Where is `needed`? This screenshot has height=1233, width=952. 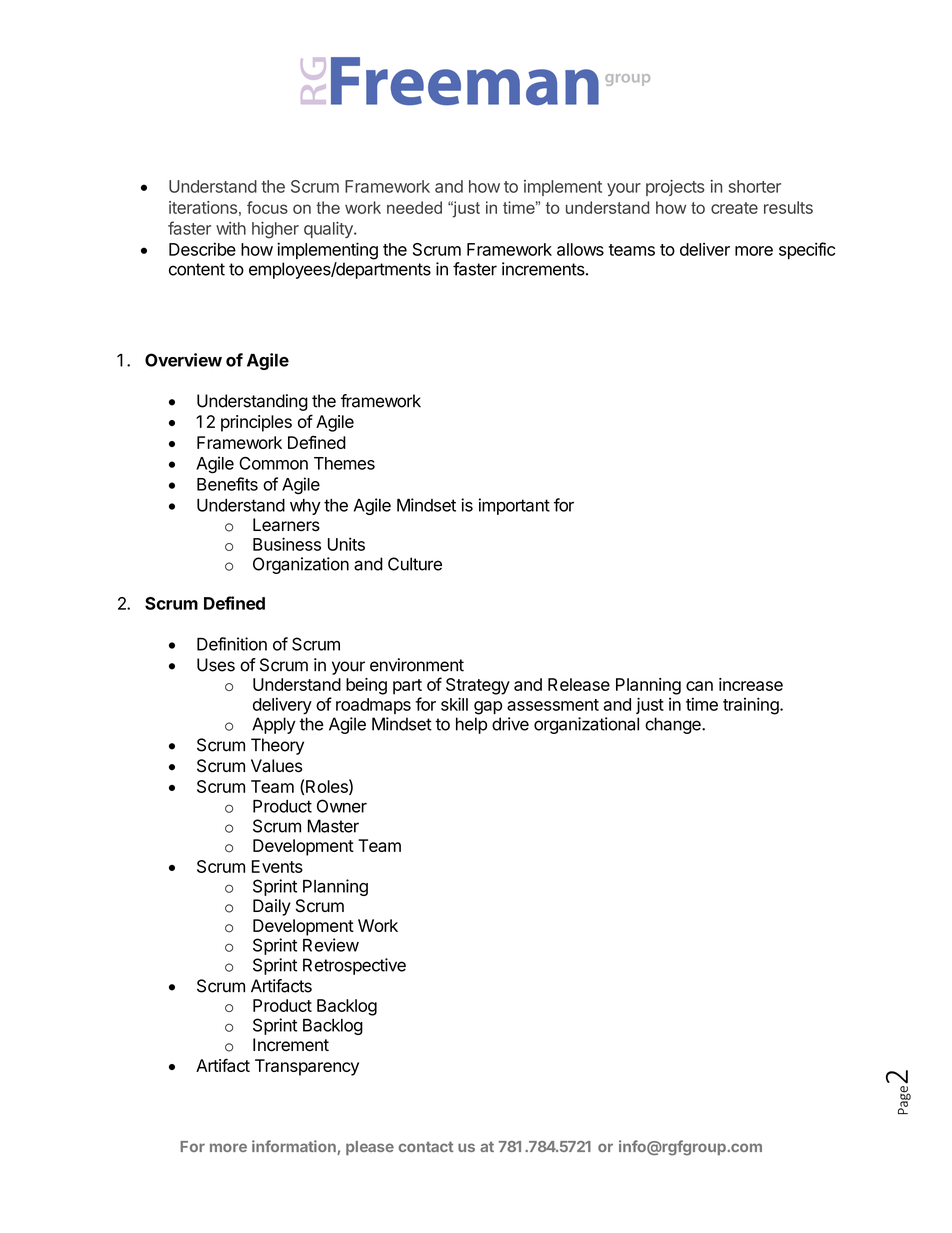 needed is located at coordinates (414, 207).
